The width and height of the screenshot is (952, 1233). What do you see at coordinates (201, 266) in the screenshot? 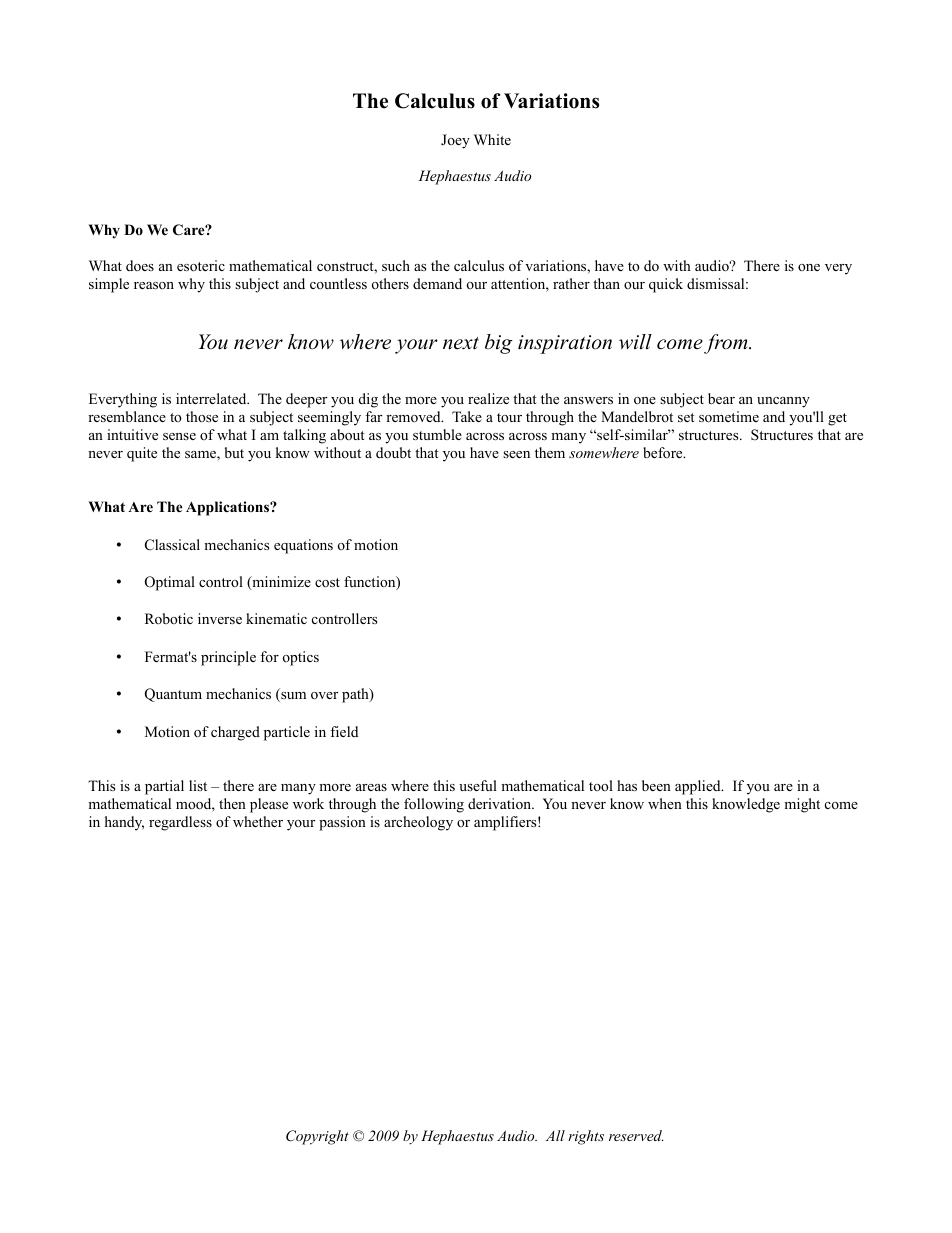
I see `esoteric` at bounding box center [201, 266].
